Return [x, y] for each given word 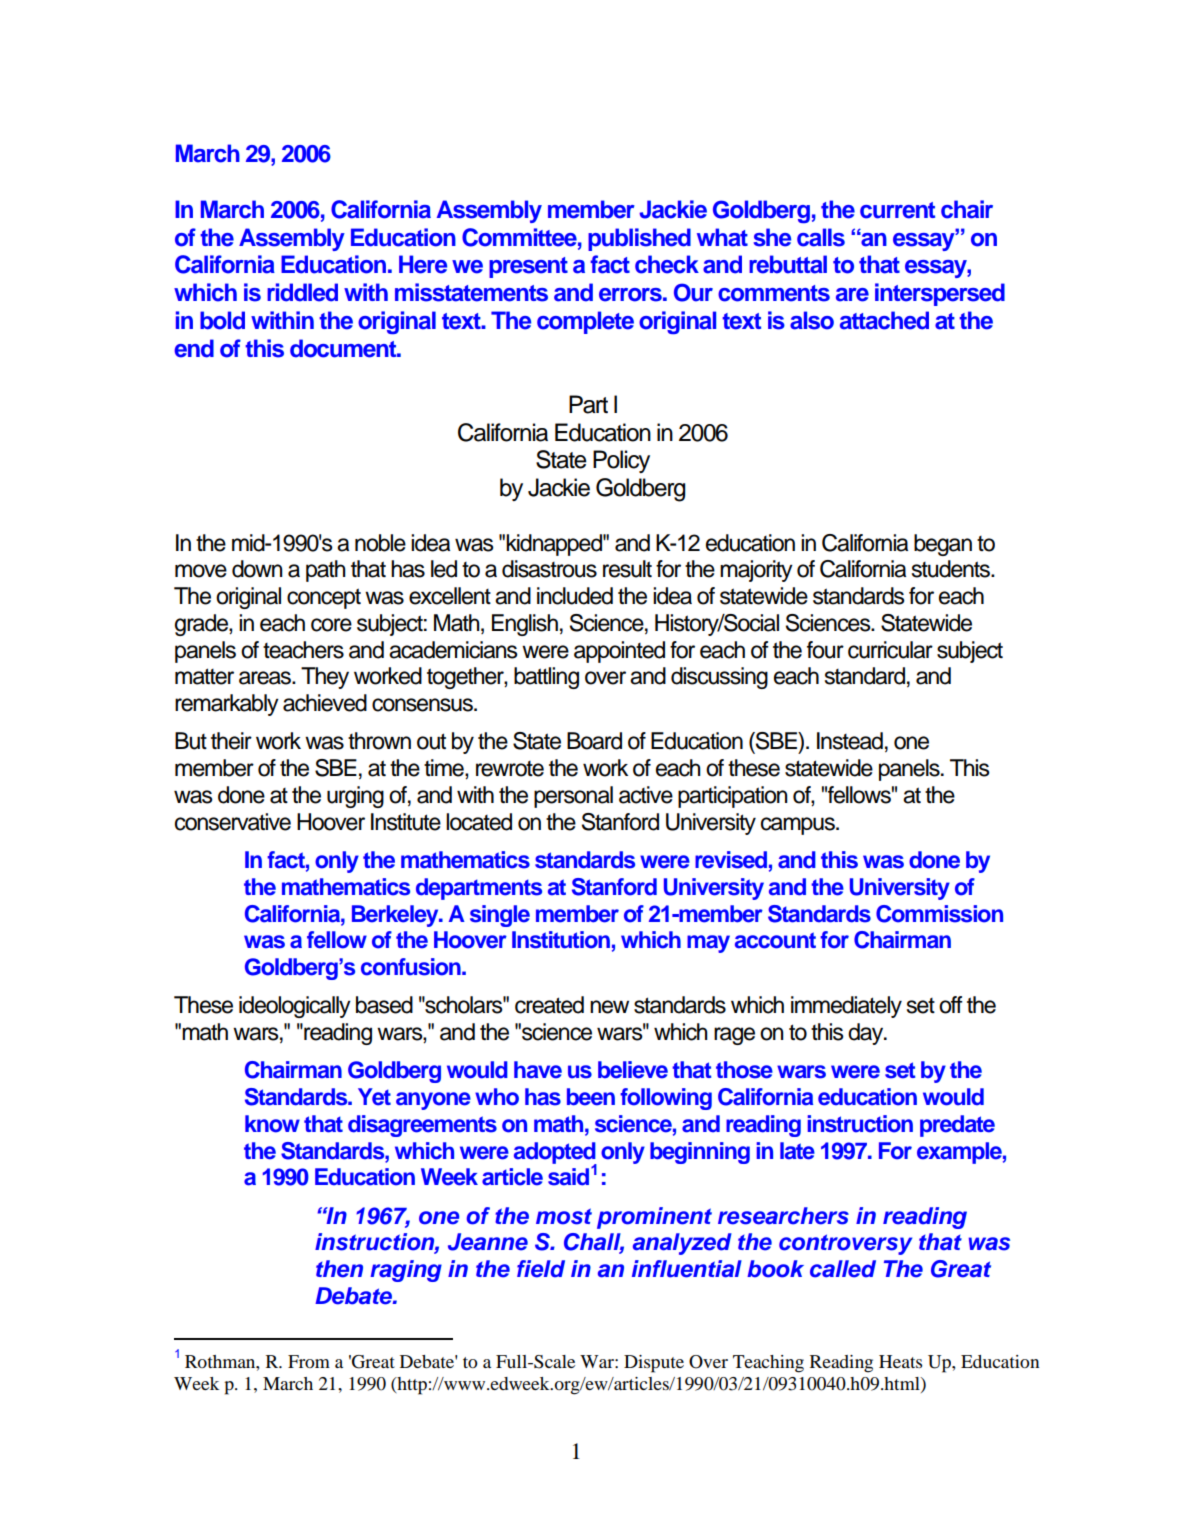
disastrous [549, 569]
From [309, 1361]
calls [821, 237]
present [528, 267]
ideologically [295, 1007]
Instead [850, 741]
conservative [233, 822]
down [257, 569]
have [538, 1070]
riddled [302, 292]
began [943, 545]
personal [573, 797]
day [867, 1034]
